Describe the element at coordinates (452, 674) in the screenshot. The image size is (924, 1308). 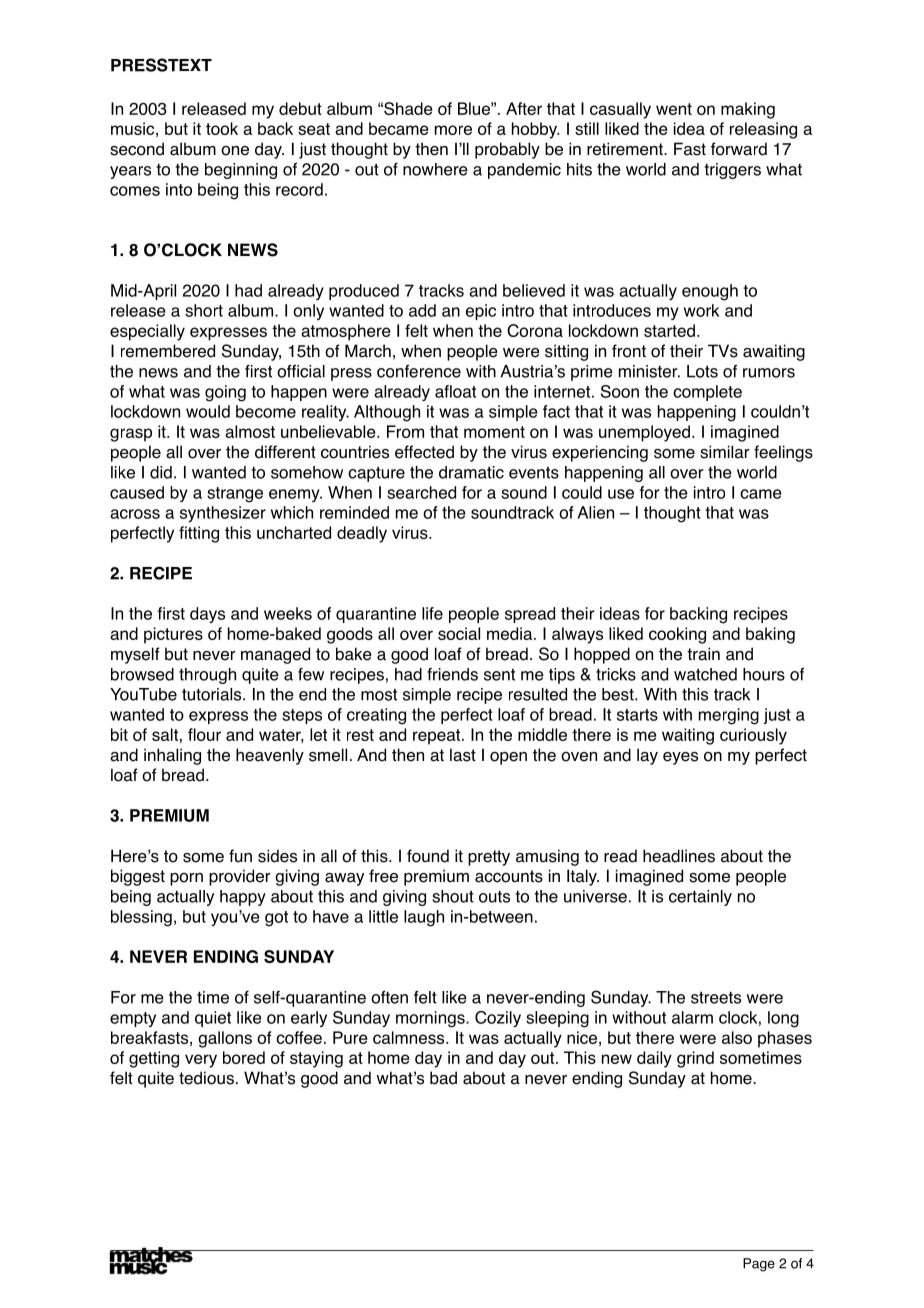
I see `friends` at that location.
